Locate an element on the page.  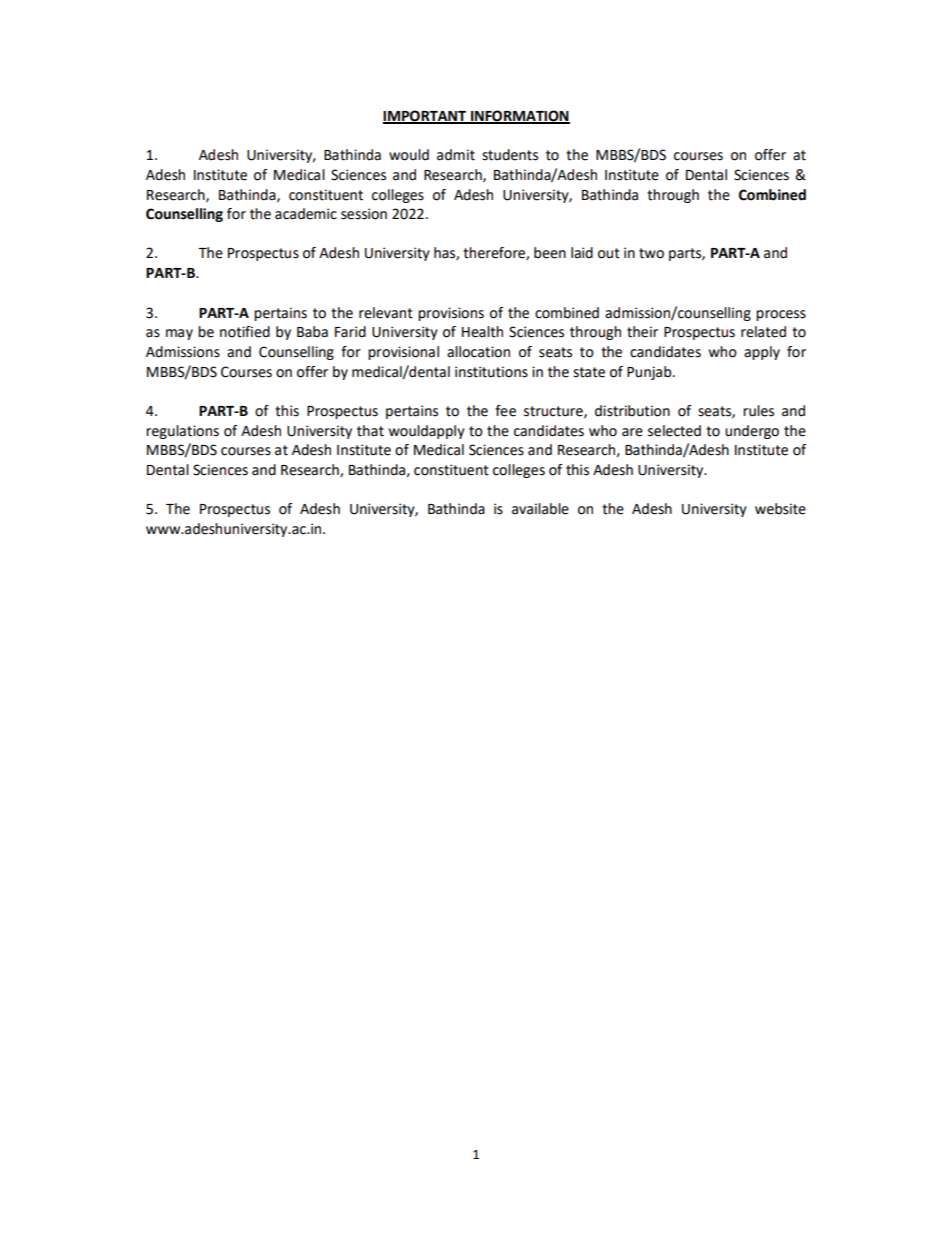
IMPORTANT is located at coordinates (426, 116).
